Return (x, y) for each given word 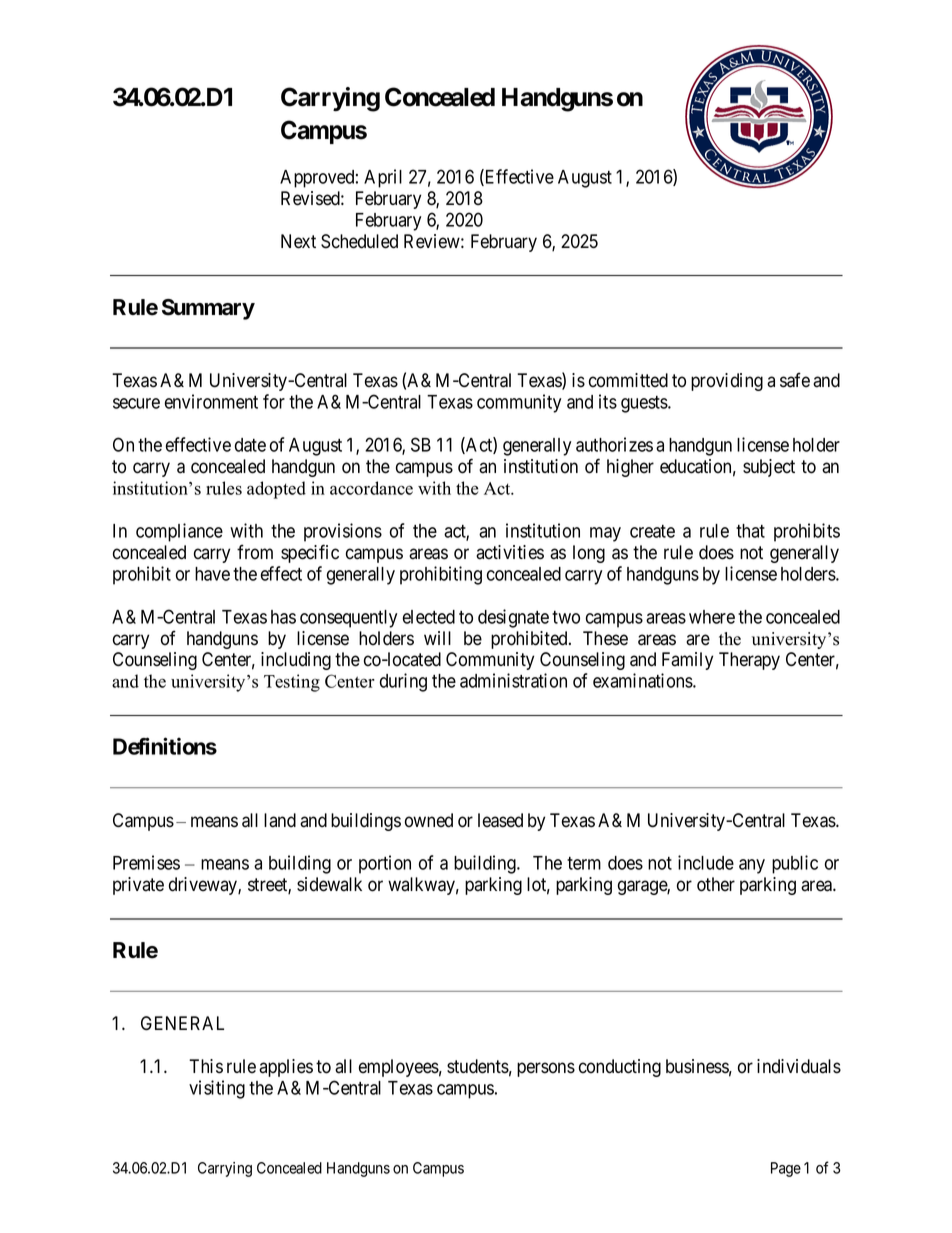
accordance (371, 488)
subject (769, 468)
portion (385, 864)
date (250, 445)
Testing (292, 683)
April (383, 178)
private (138, 886)
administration (513, 680)
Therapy (749, 661)
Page (786, 1169)
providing (727, 382)
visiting (217, 1089)
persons (546, 1069)
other (716, 884)
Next (298, 241)
